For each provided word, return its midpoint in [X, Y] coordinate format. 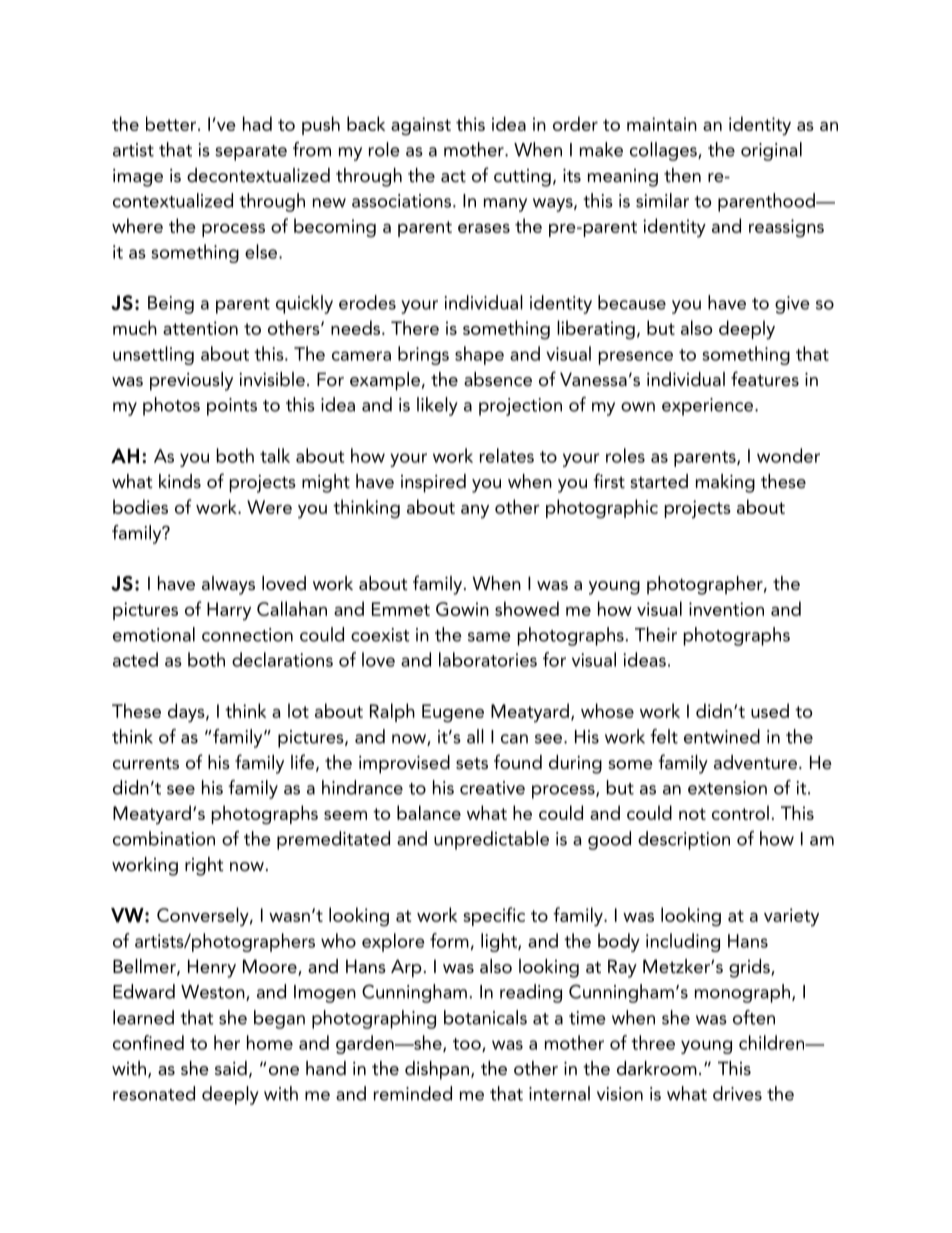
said [231, 1068]
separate [251, 153]
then [682, 175]
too [468, 1045]
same [489, 637]
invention [726, 609]
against [421, 126]
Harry [229, 611]
